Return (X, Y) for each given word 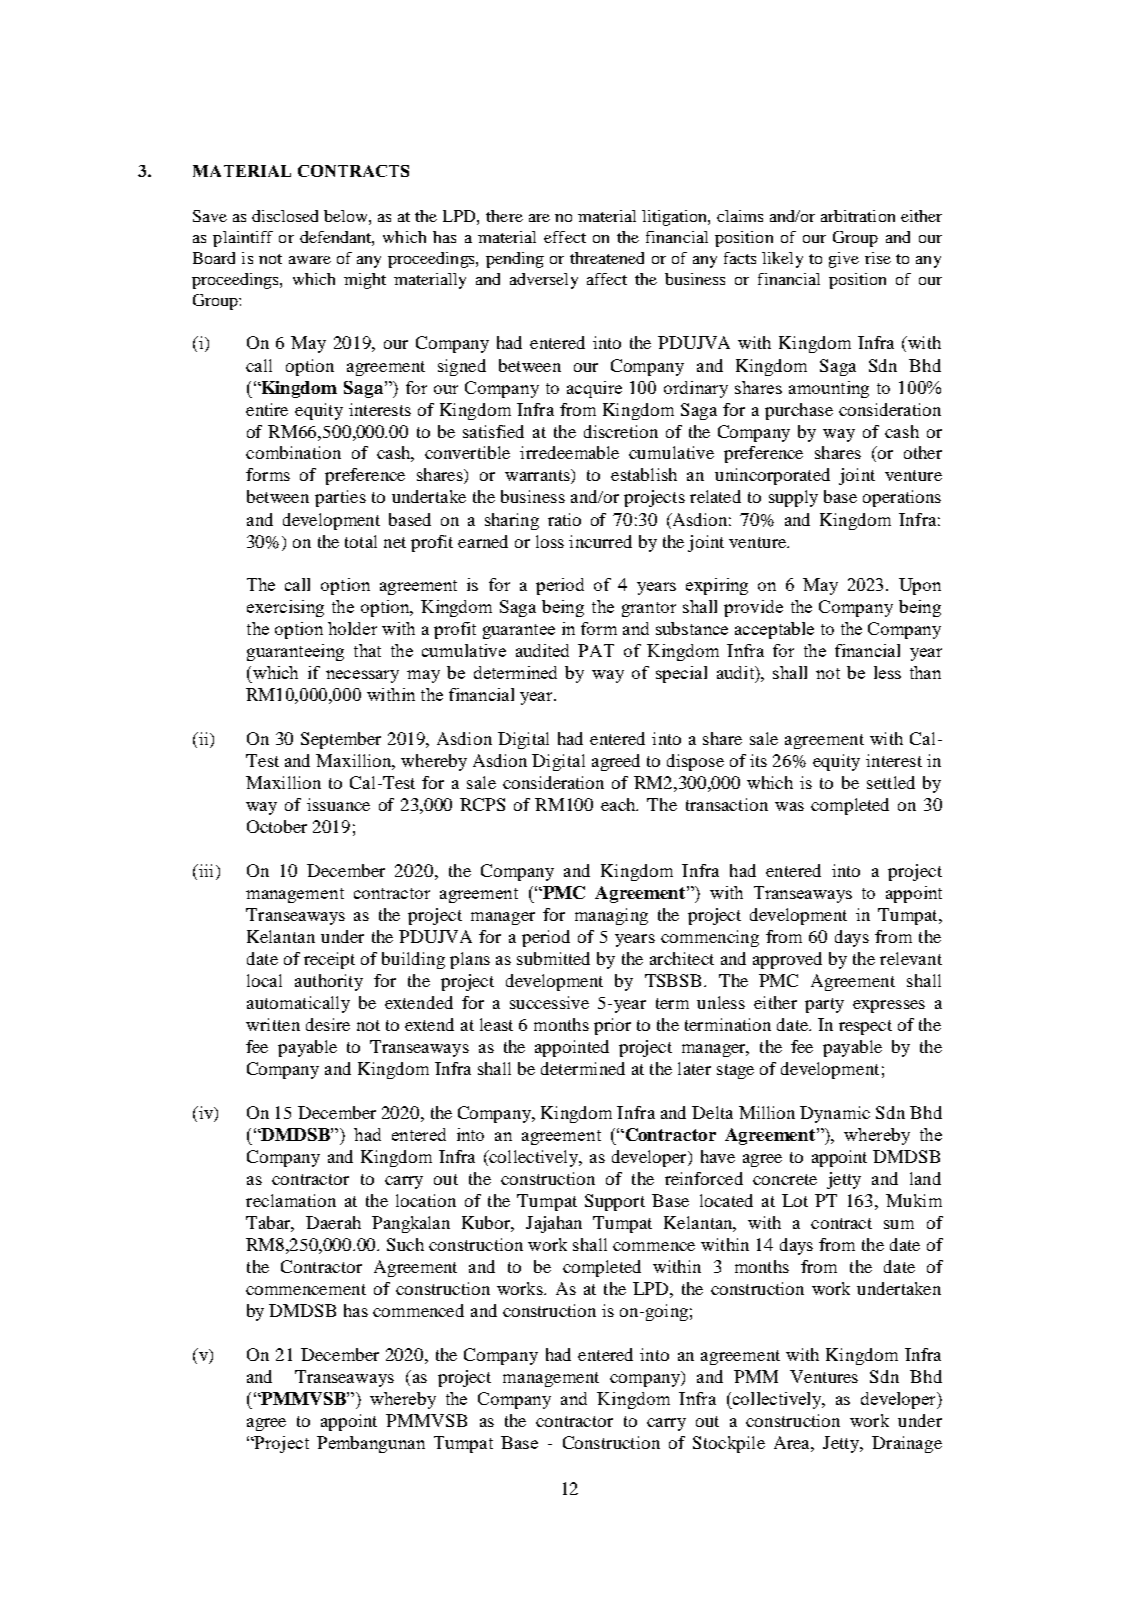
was (789, 806)
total (361, 541)
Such (405, 1244)
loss (550, 541)
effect (565, 237)
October (277, 826)
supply (793, 498)
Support (615, 1202)
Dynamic (835, 1114)
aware (310, 260)
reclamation (291, 1200)
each (619, 804)
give (844, 260)
